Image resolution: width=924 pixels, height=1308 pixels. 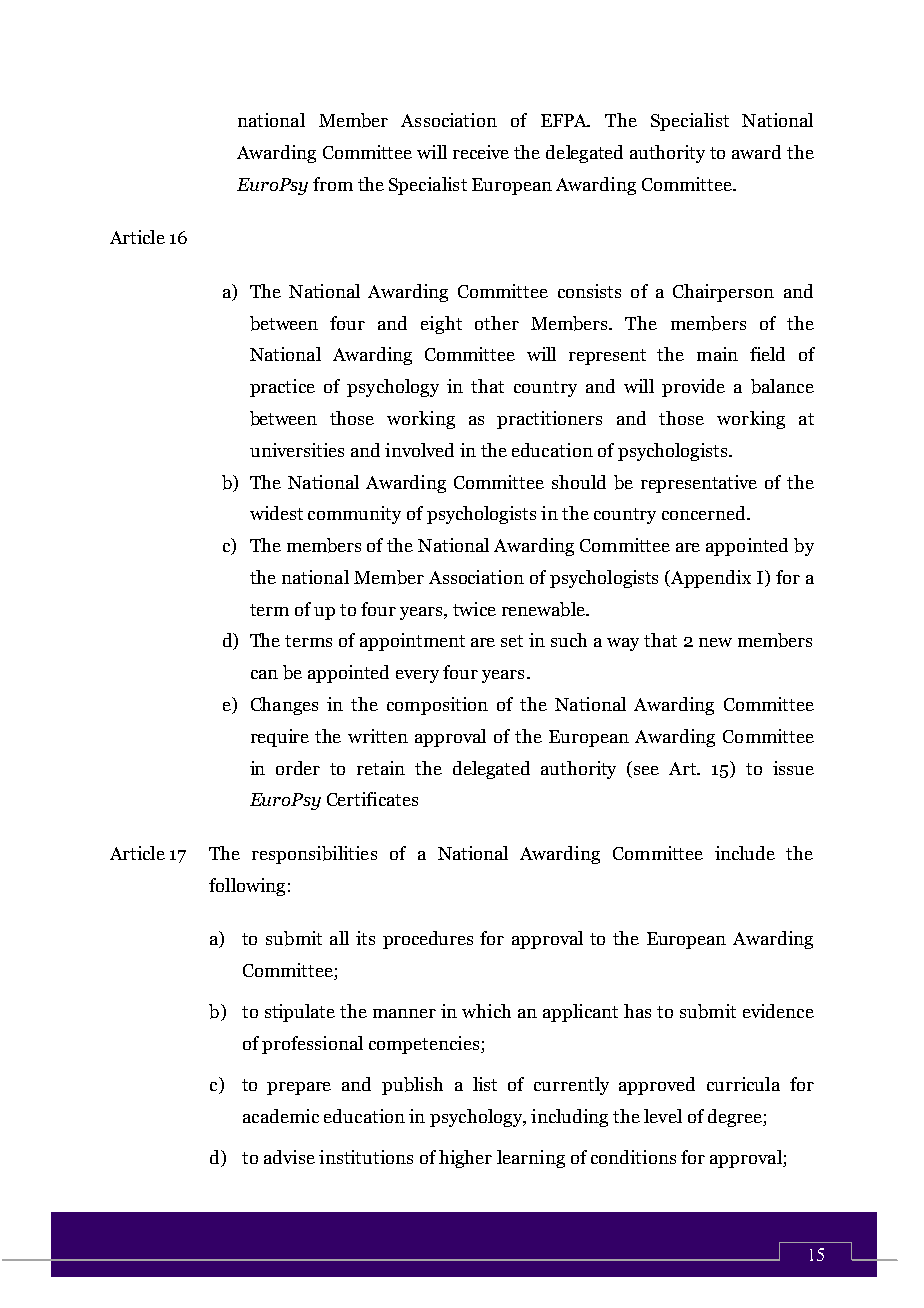 What do you see at coordinates (531, 1159) in the screenshot?
I see `learning` at bounding box center [531, 1159].
